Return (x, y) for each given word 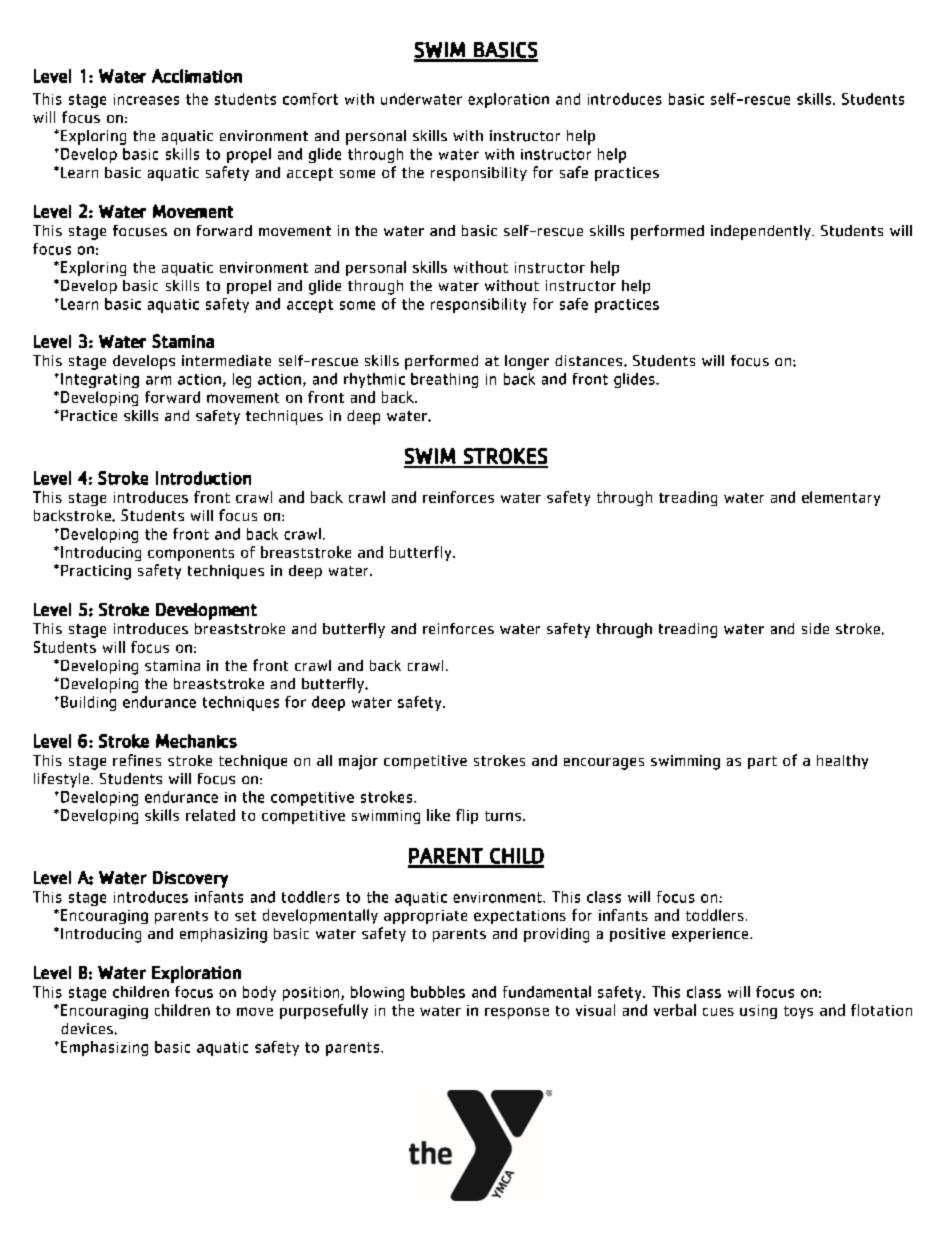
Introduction (203, 478)
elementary (841, 498)
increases (146, 99)
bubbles (438, 992)
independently (762, 232)
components (191, 554)
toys (798, 1012)
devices (87, 1028)
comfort (310, 99)
